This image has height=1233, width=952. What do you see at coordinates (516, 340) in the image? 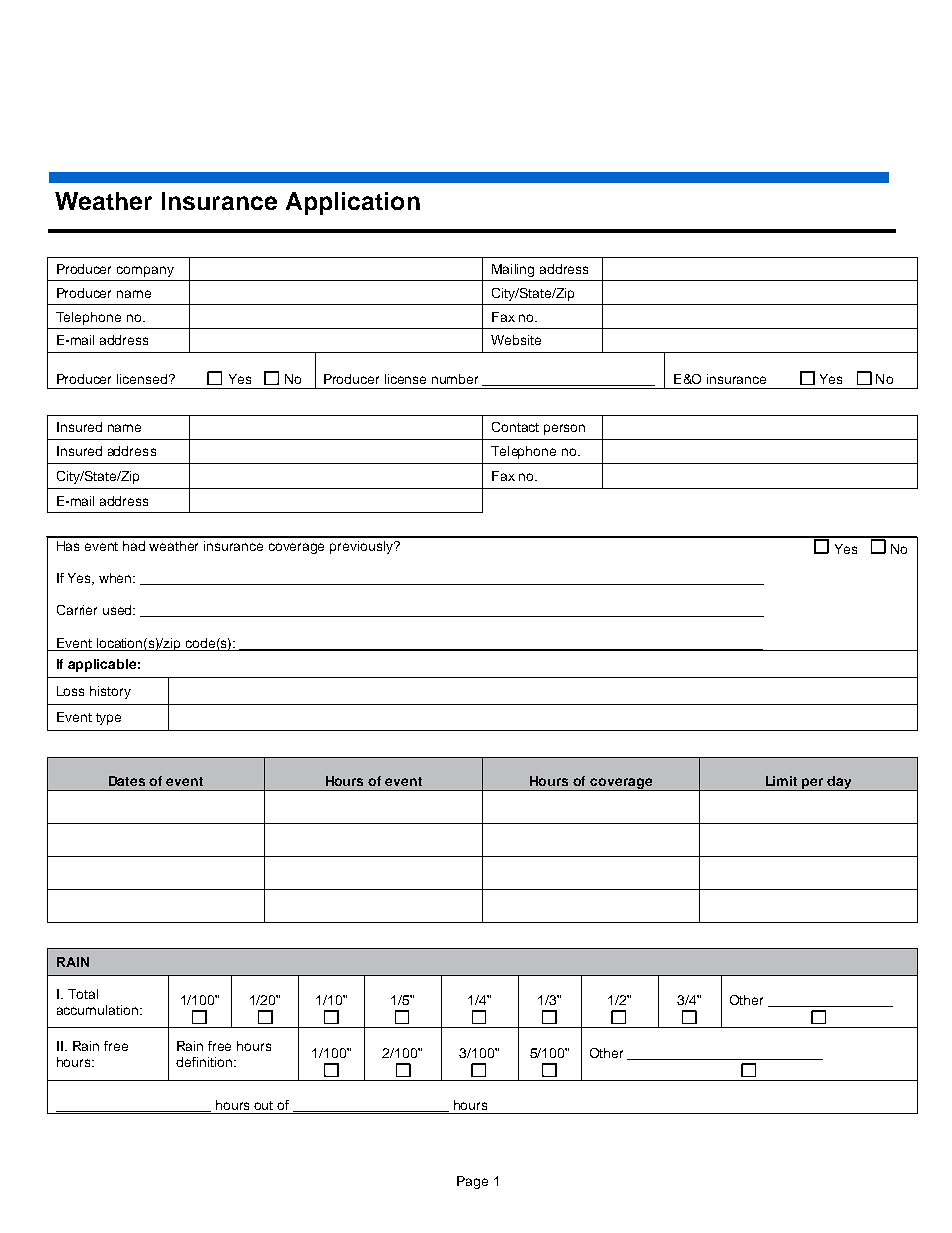
I see `Website` at bounding box center [516, 340].
